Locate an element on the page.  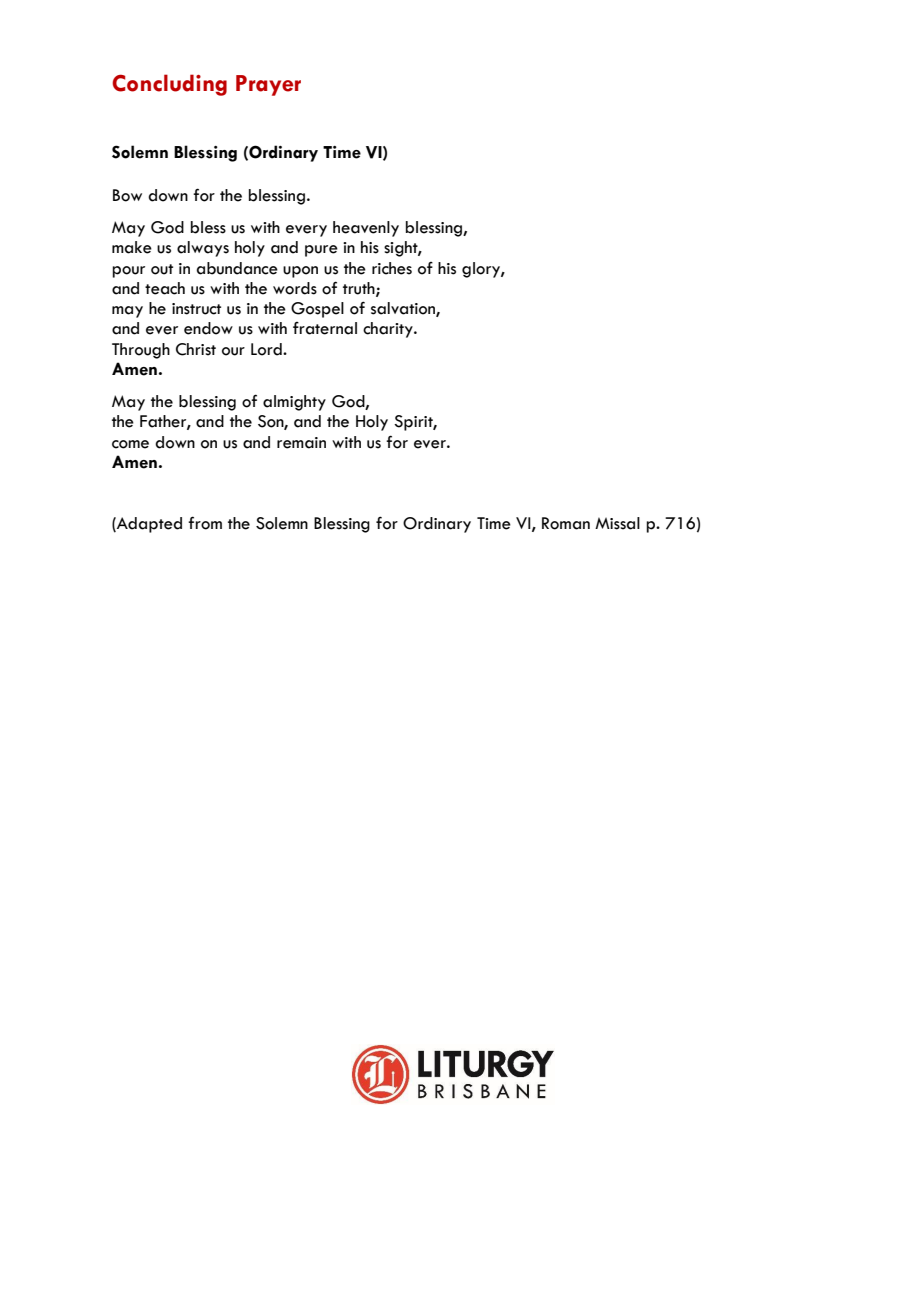
Christ is located at coordinates (196, 349).
